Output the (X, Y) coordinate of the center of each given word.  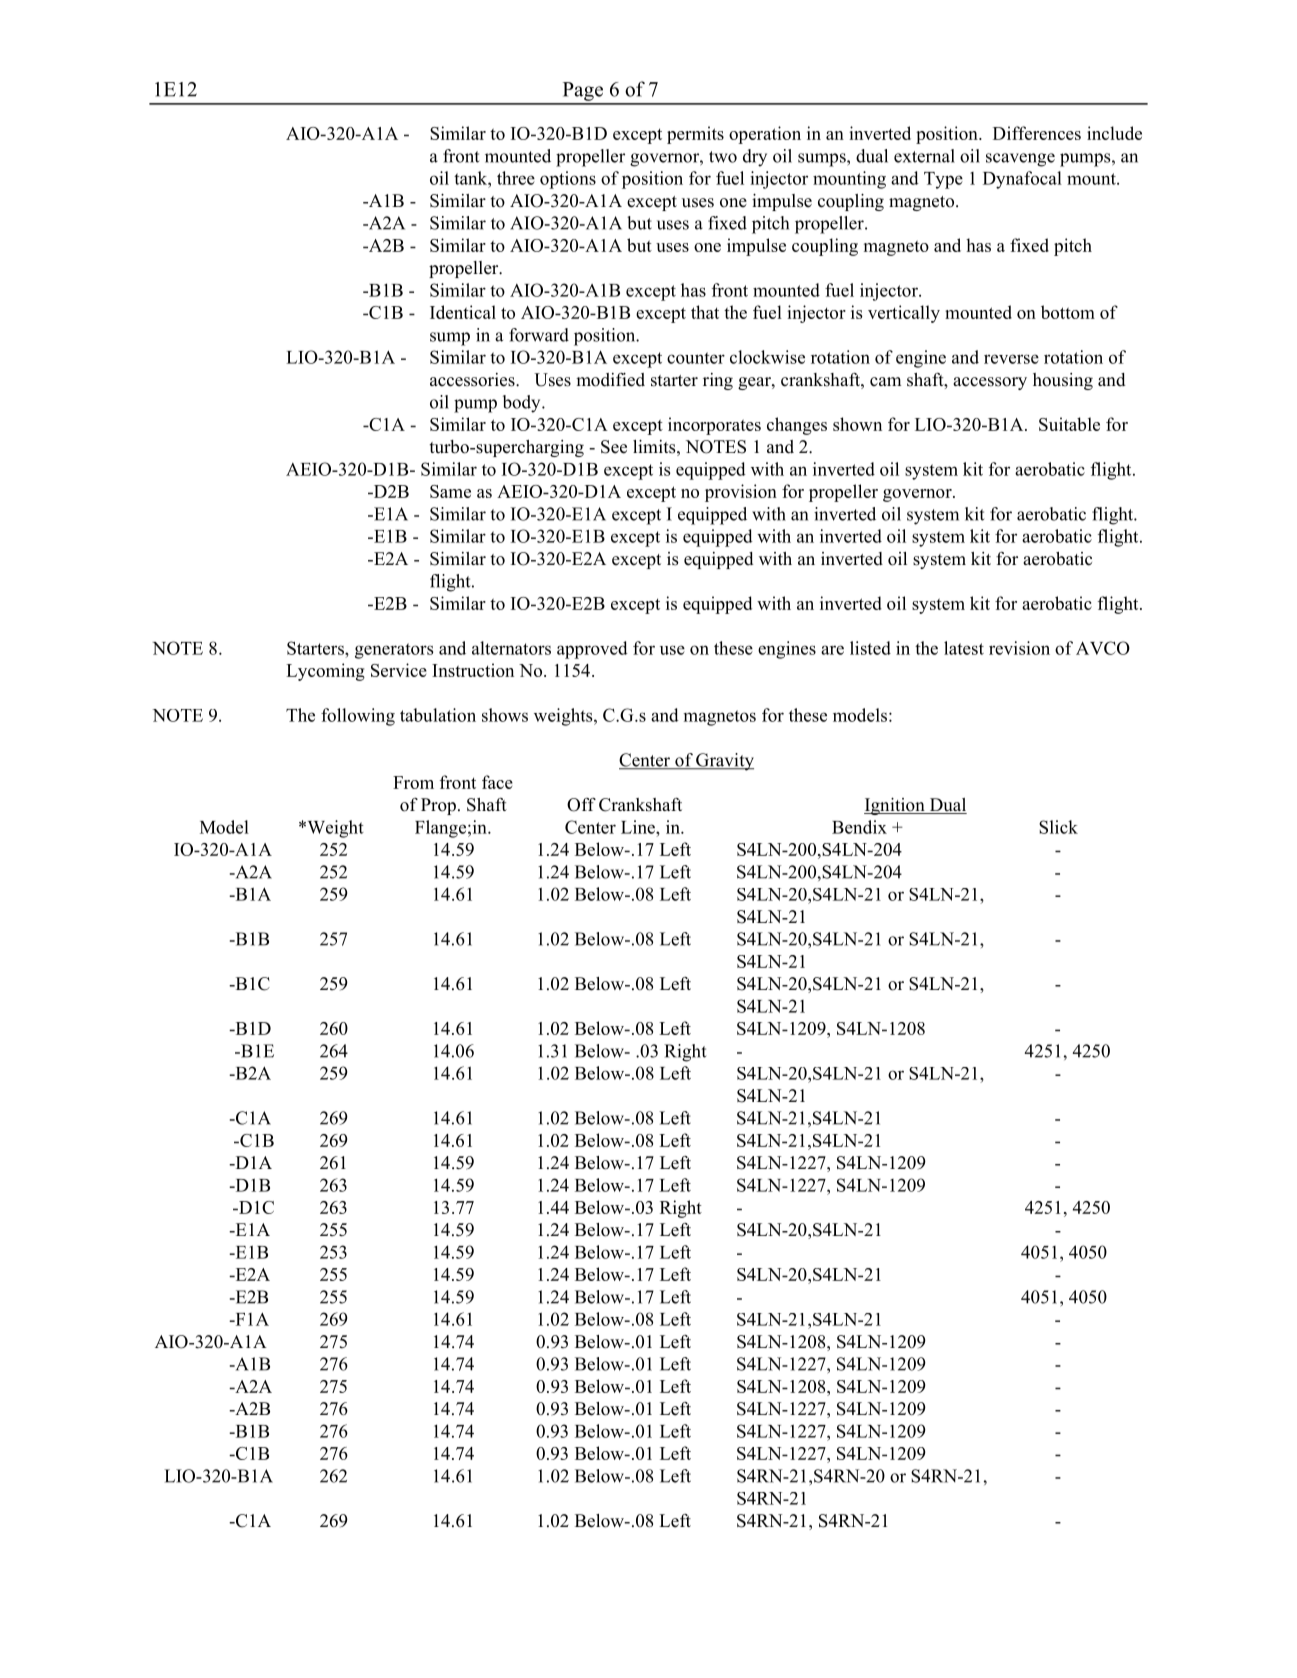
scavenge (1020, 160)
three (516, 178)
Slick (1058, 827)
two (723, 157)
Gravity (724, 762)
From (413, 782)
